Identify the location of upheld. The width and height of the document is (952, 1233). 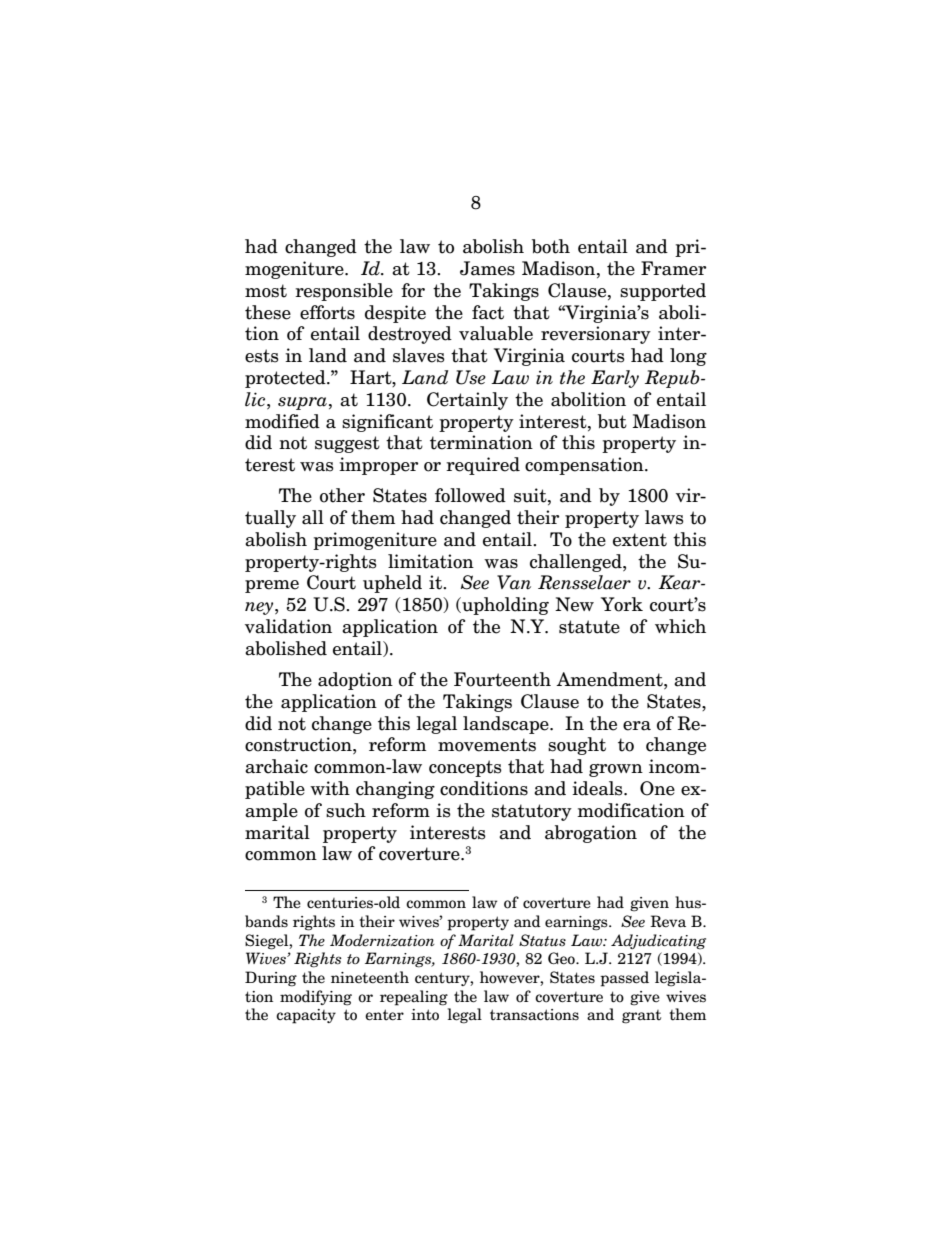
(392, 584).
